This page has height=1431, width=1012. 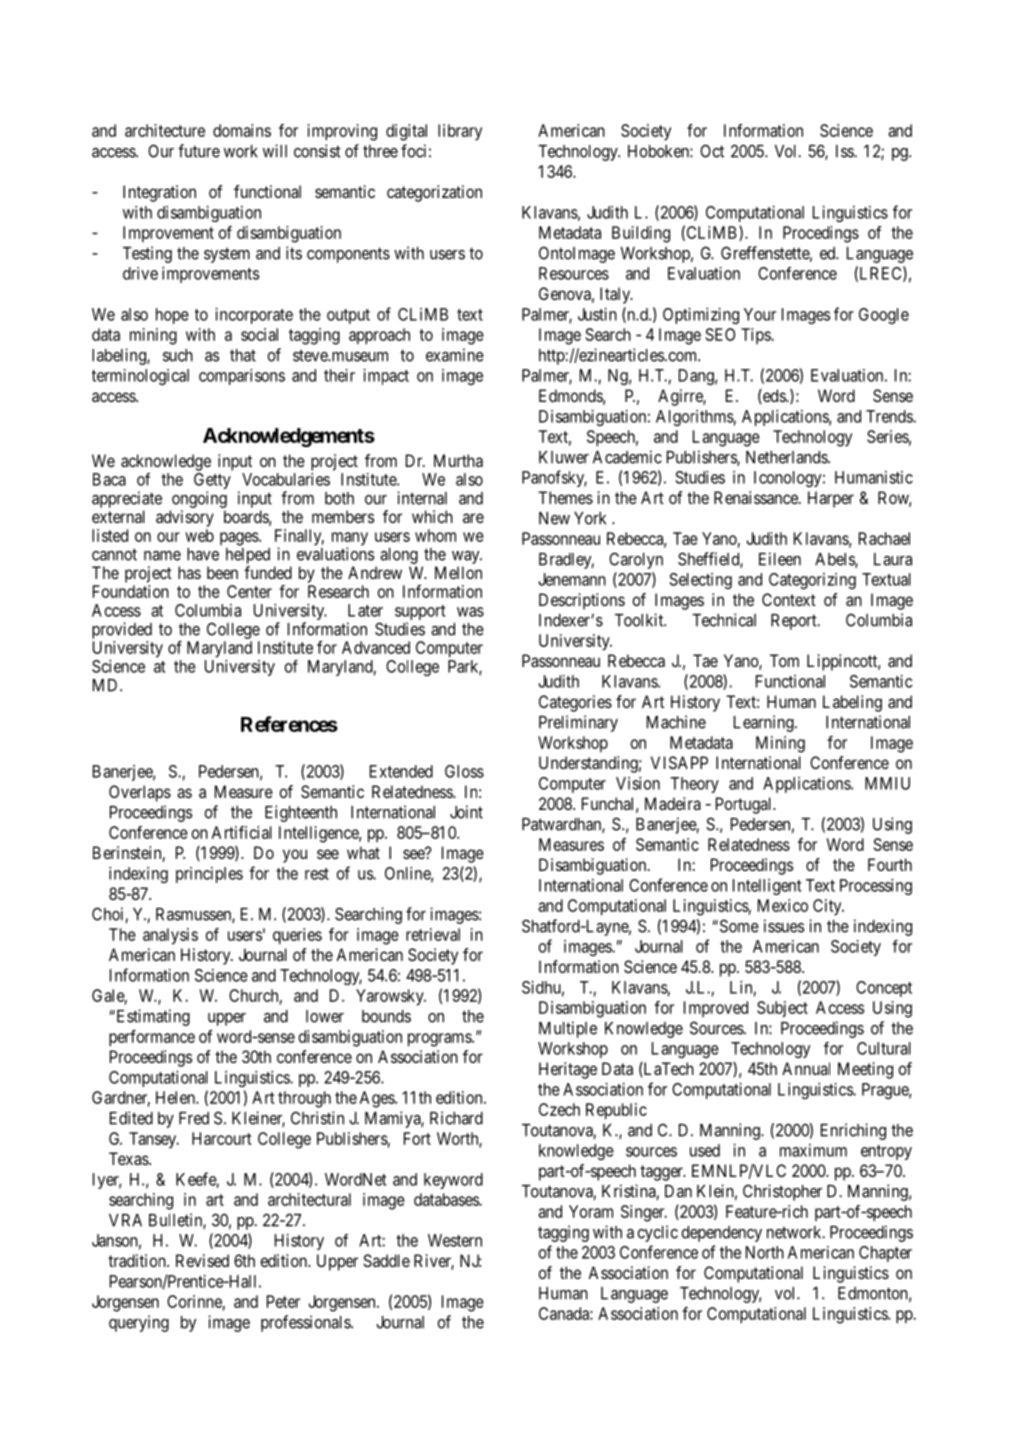 I want to click on Eileen, so click(x=780, y=559).
